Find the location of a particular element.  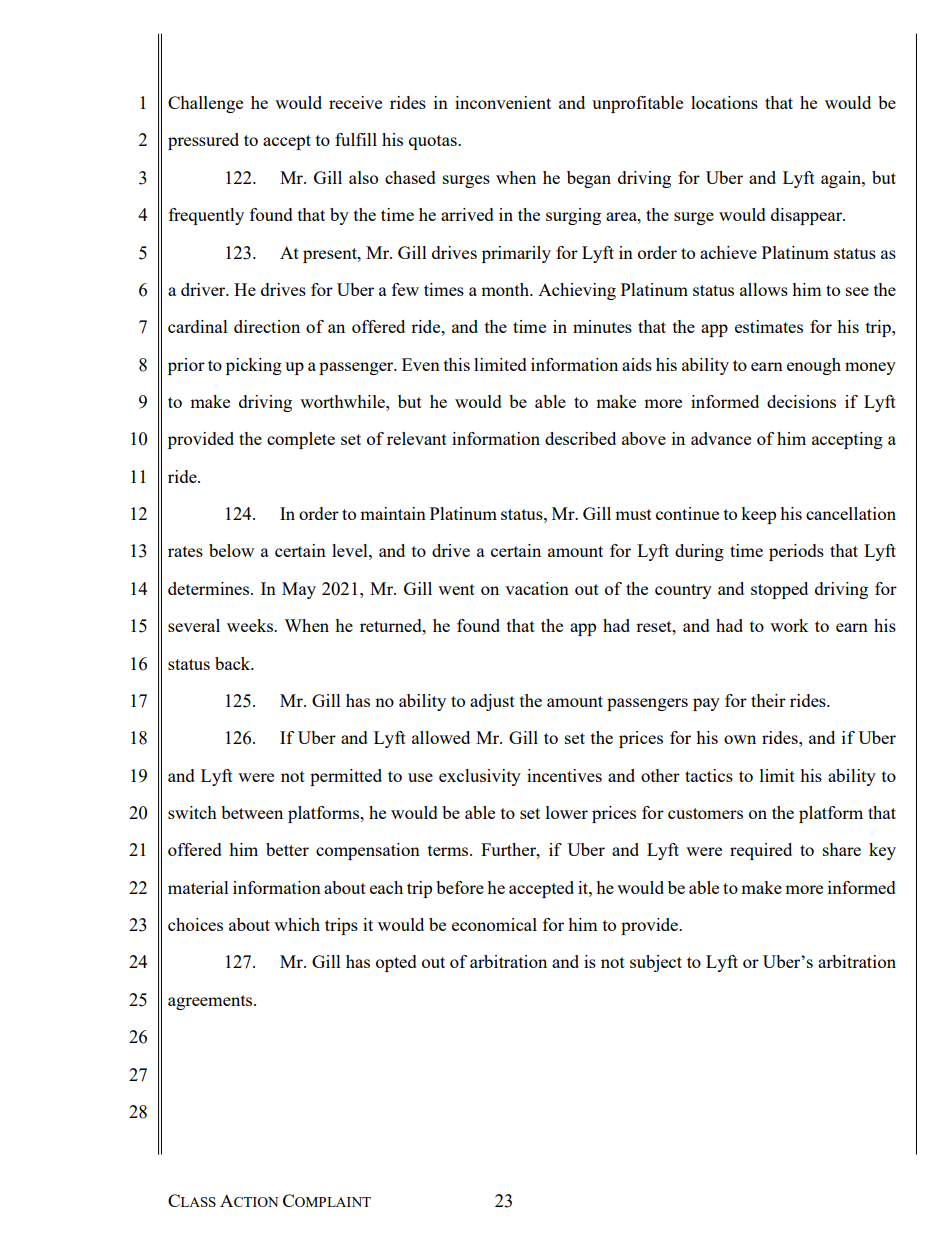

locations is located at coordinates (724, 102).
